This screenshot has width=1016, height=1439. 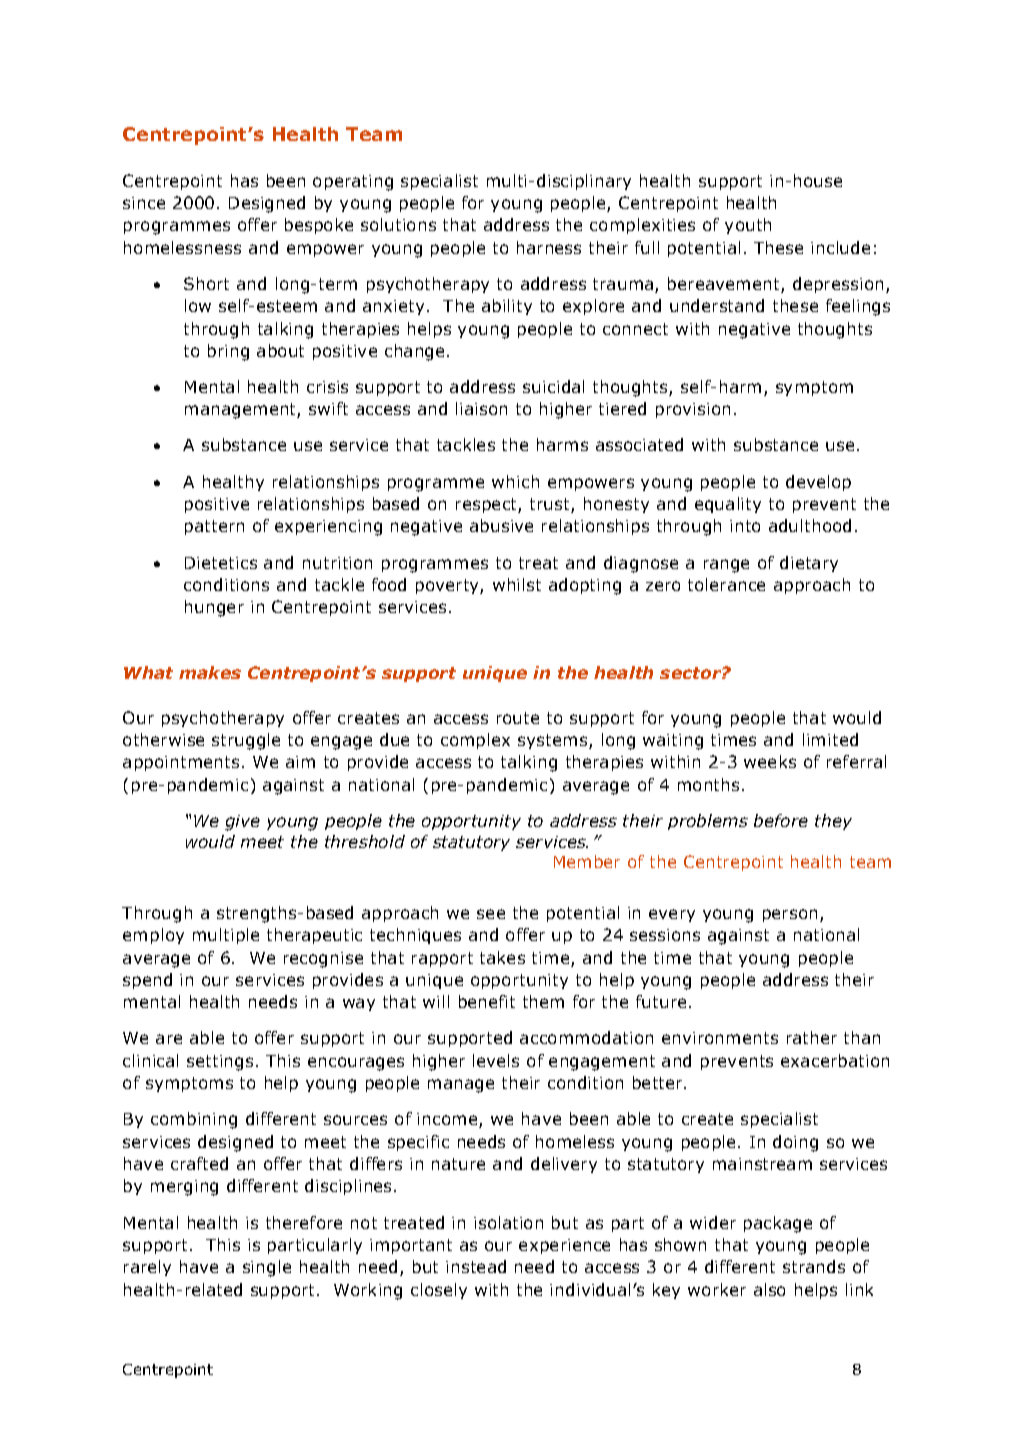 I want to click on since, so click(x=144, y=203).
